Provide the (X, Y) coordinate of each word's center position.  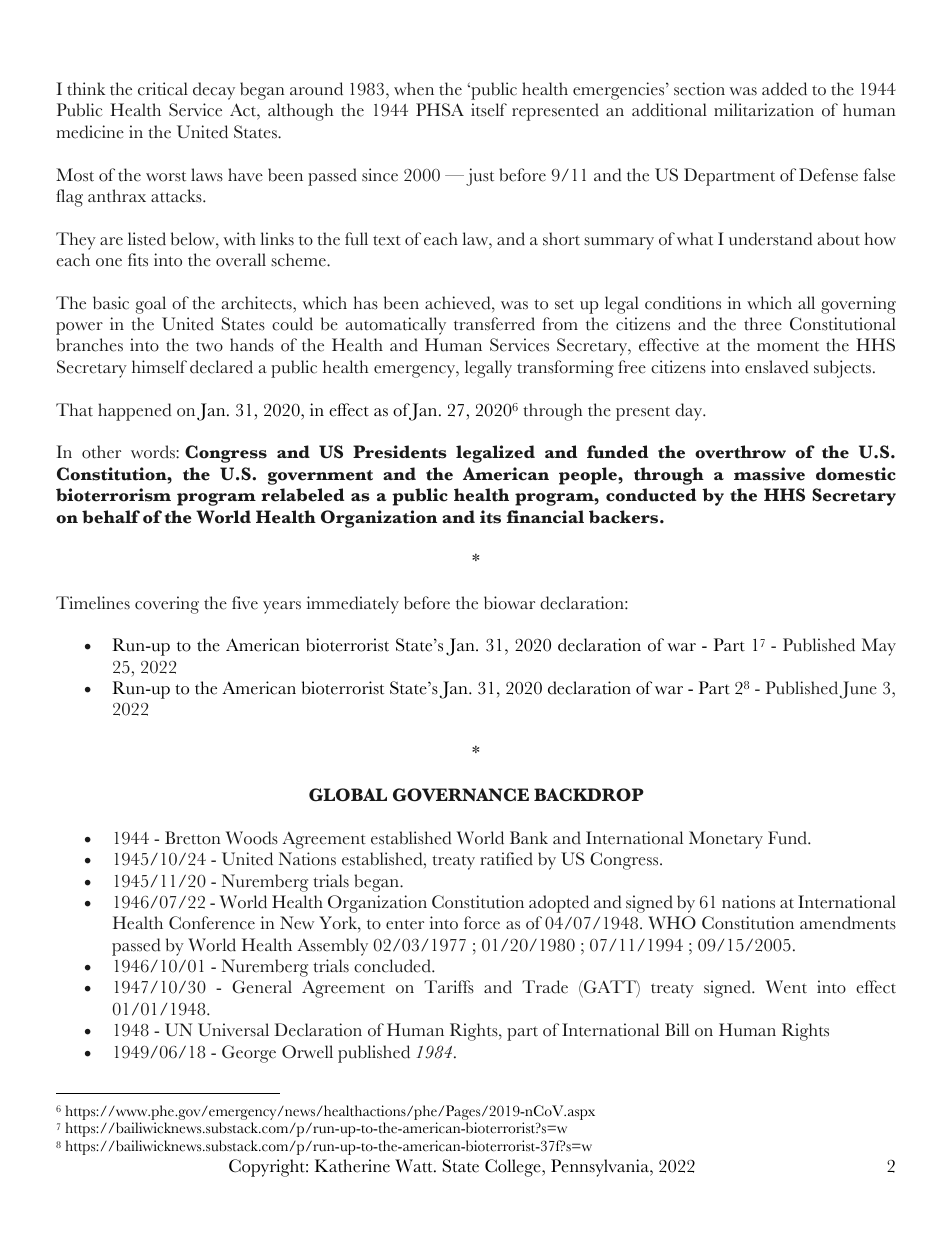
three (763, 324)
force (482, 923)
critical (163, 89)
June (858, 690)
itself (489, 110)
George (249, 1054)
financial (545, 517)
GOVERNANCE (461, 795)
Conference (212, 923)
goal (151, 305)
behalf (111, 517)
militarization (764, 110)
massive (769, 474)
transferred (494, 324)
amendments (848, 923)
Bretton (193, 838)
